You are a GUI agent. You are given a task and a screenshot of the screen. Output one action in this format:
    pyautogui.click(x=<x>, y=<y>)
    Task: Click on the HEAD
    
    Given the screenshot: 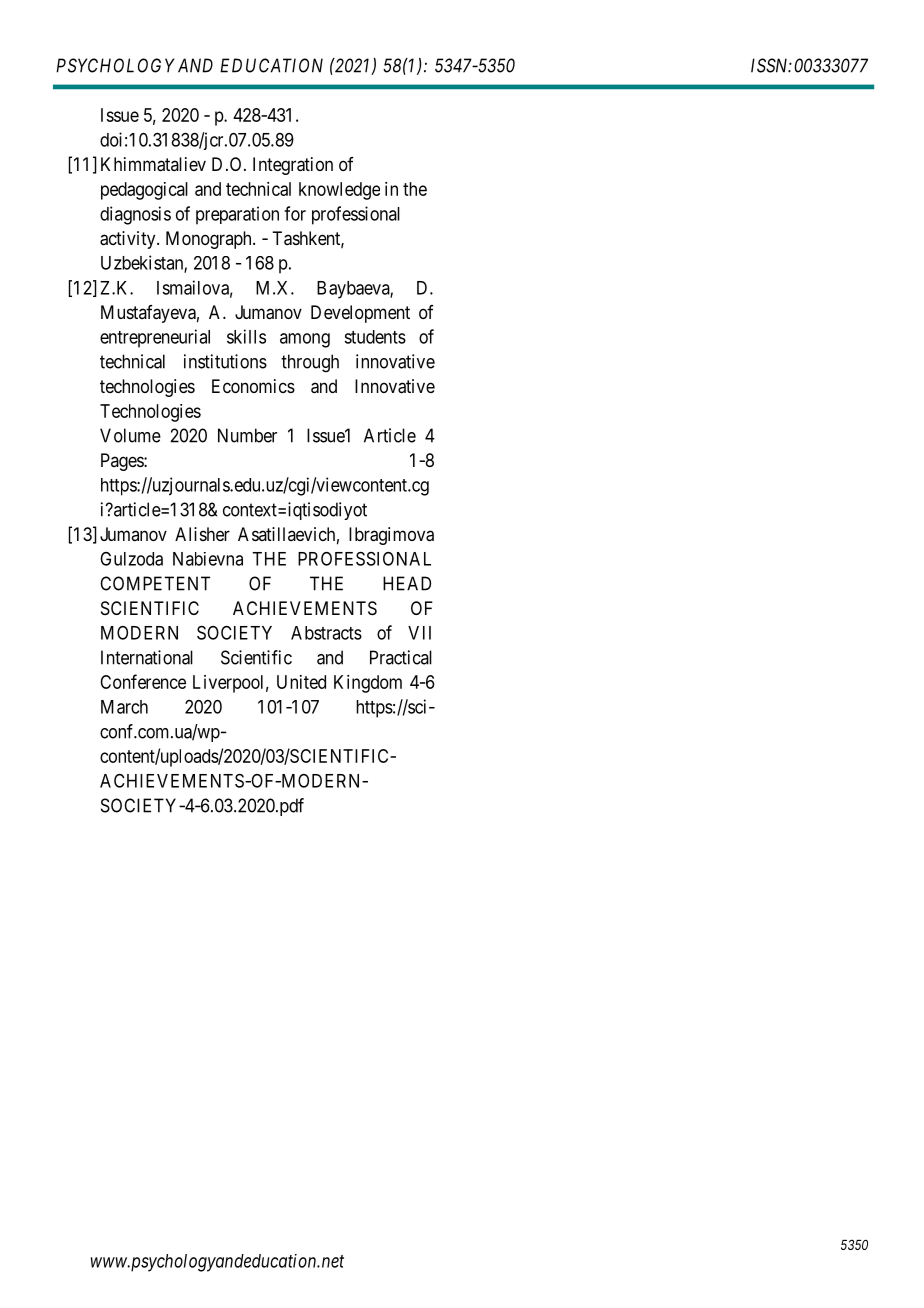 What is the action you would take?
    pyautogui.click(x=407, y=583)
